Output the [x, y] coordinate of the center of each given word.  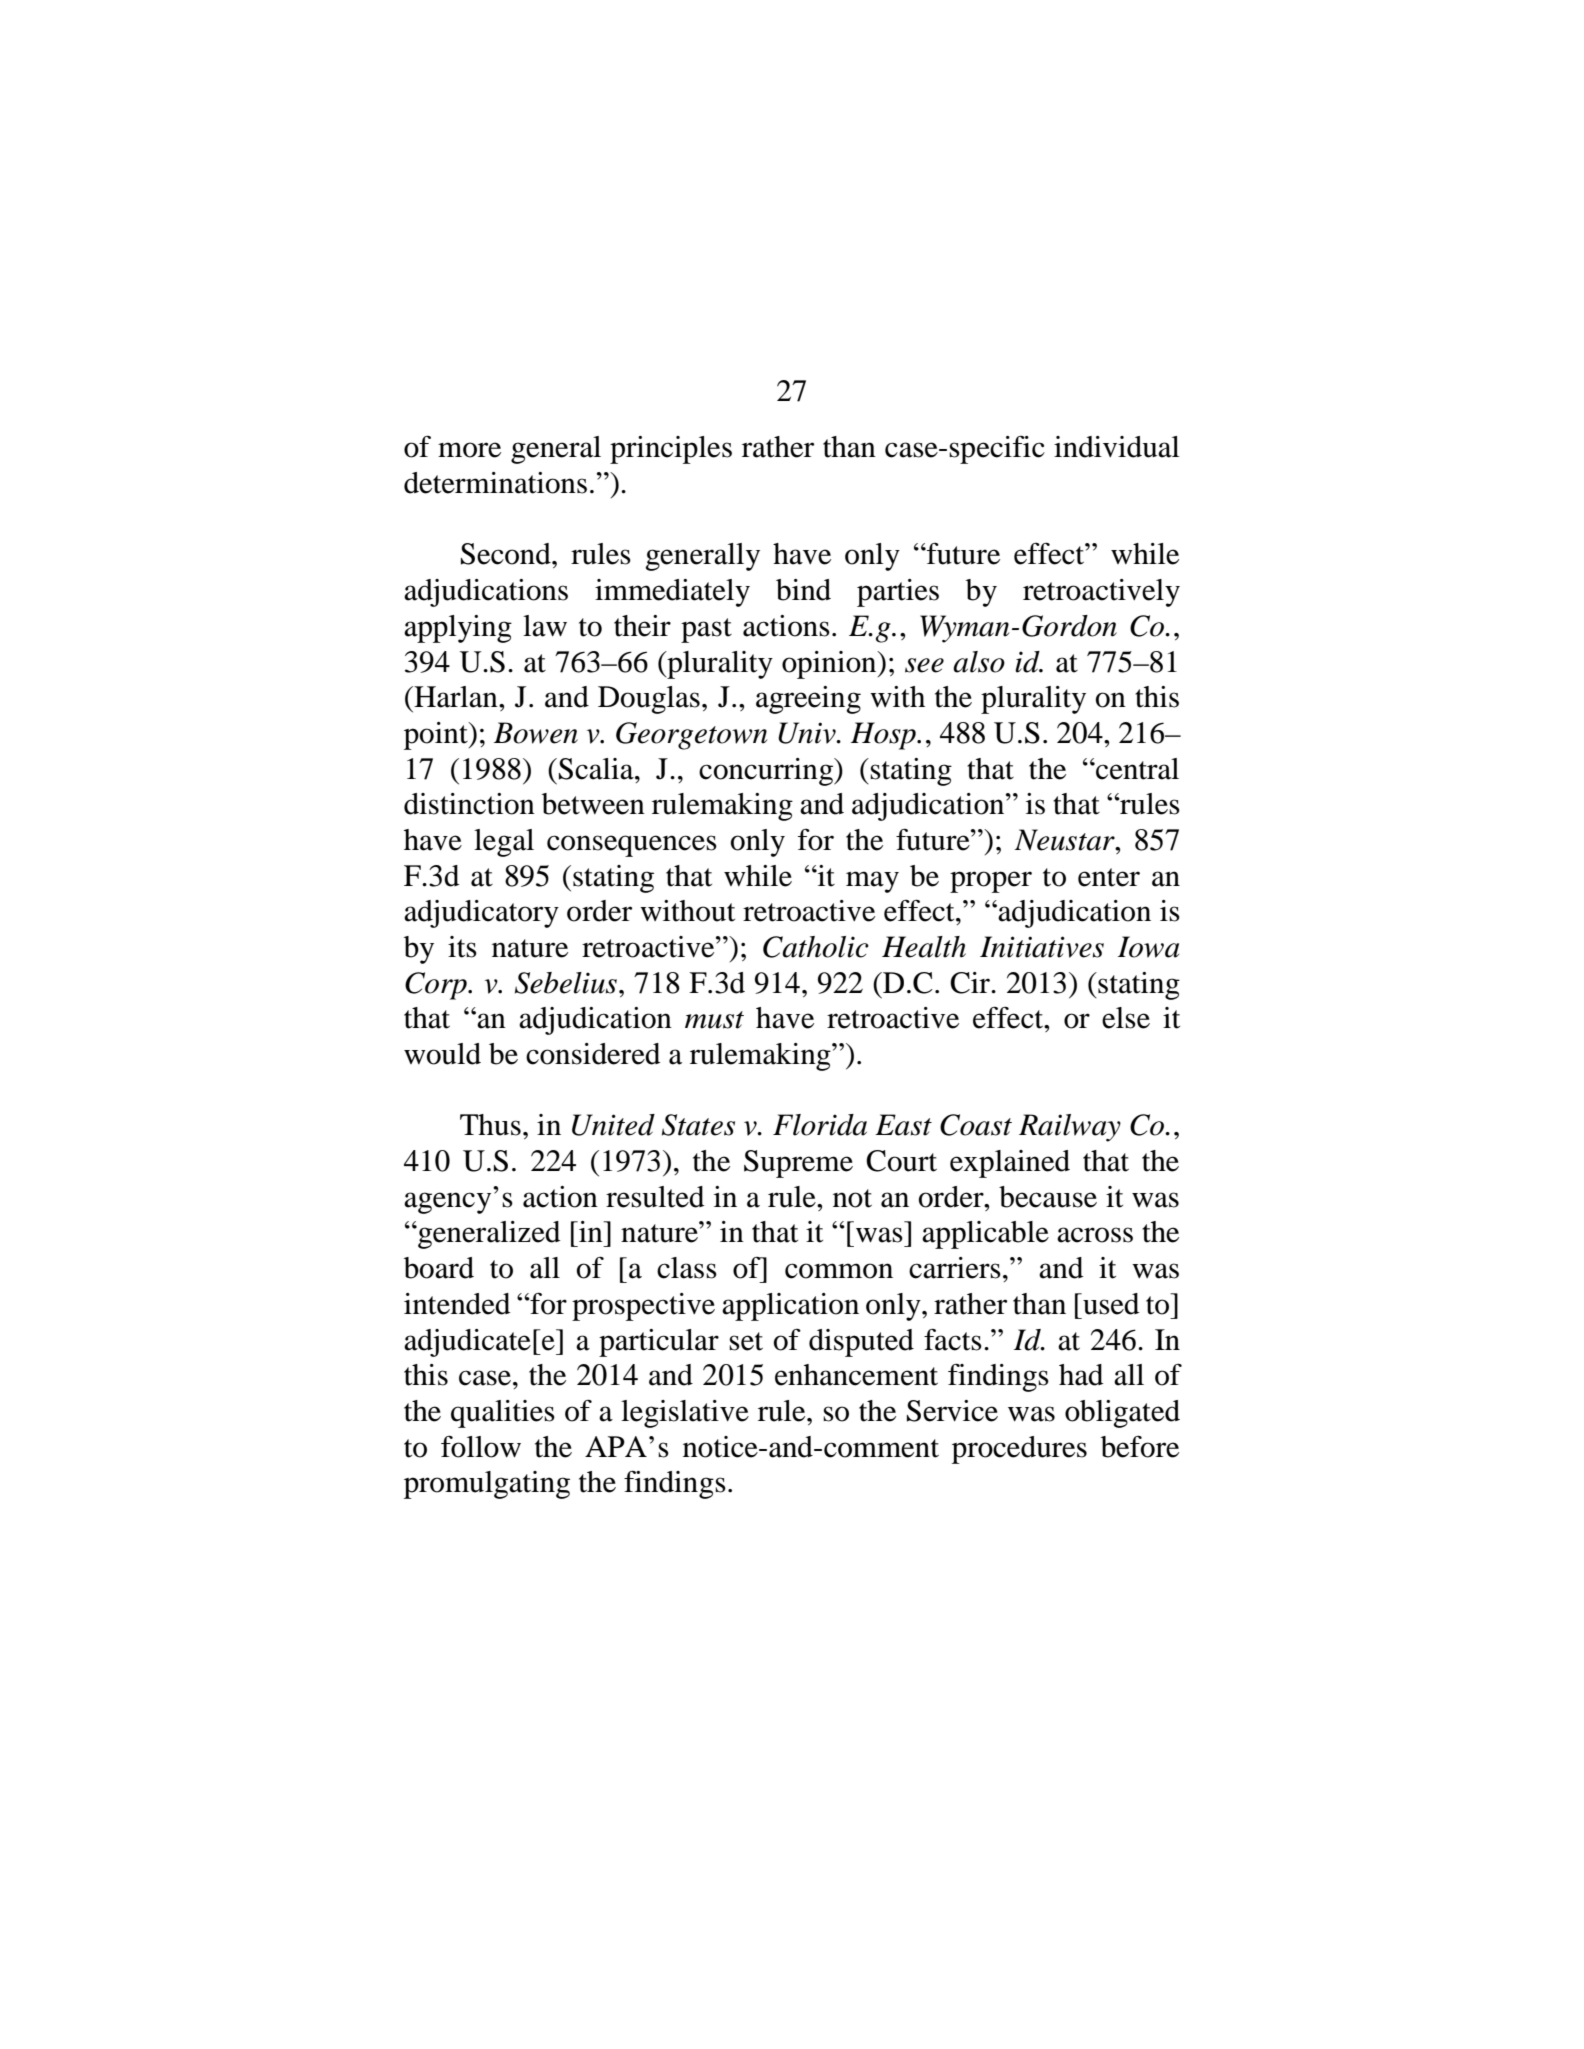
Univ [808, 733]
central [1136, 769]
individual [1116, 447]
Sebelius [566, 983]
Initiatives [1042, 947]
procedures [1019, 1450]
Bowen [536, 733]
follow [481, 1446]
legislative [685, 1414]
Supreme [798, 1164]
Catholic [816, 947]
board [439, 1268]
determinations [495, 483]
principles [671, 450]
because [1048, 1197]
